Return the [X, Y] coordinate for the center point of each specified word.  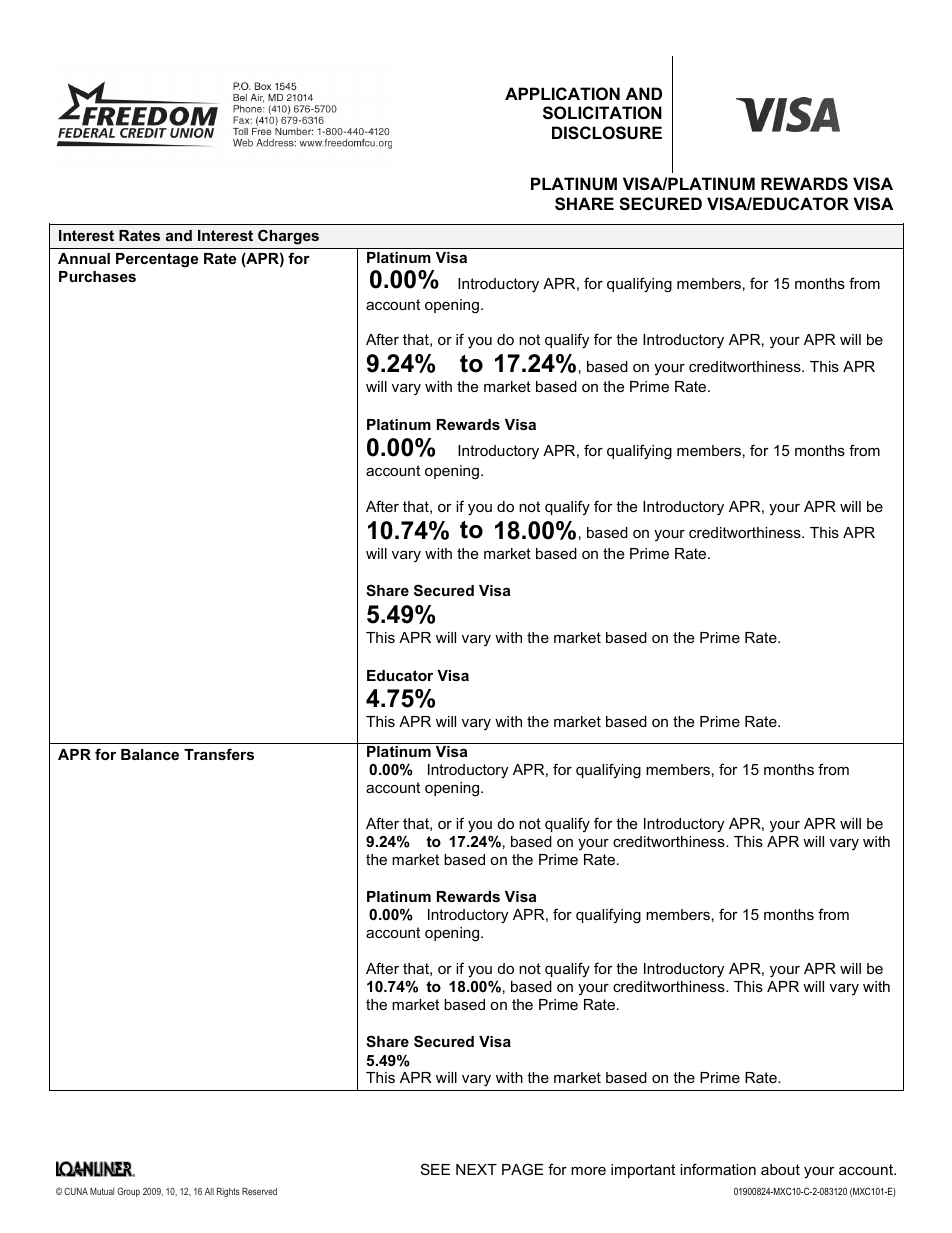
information [718, 1169]
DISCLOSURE [607, 133]
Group [128, 1192]
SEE [435, 1169]
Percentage [157, 260]
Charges [288, 237]
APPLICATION [562, 93]
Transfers [219, 754]
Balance [150, 754]
